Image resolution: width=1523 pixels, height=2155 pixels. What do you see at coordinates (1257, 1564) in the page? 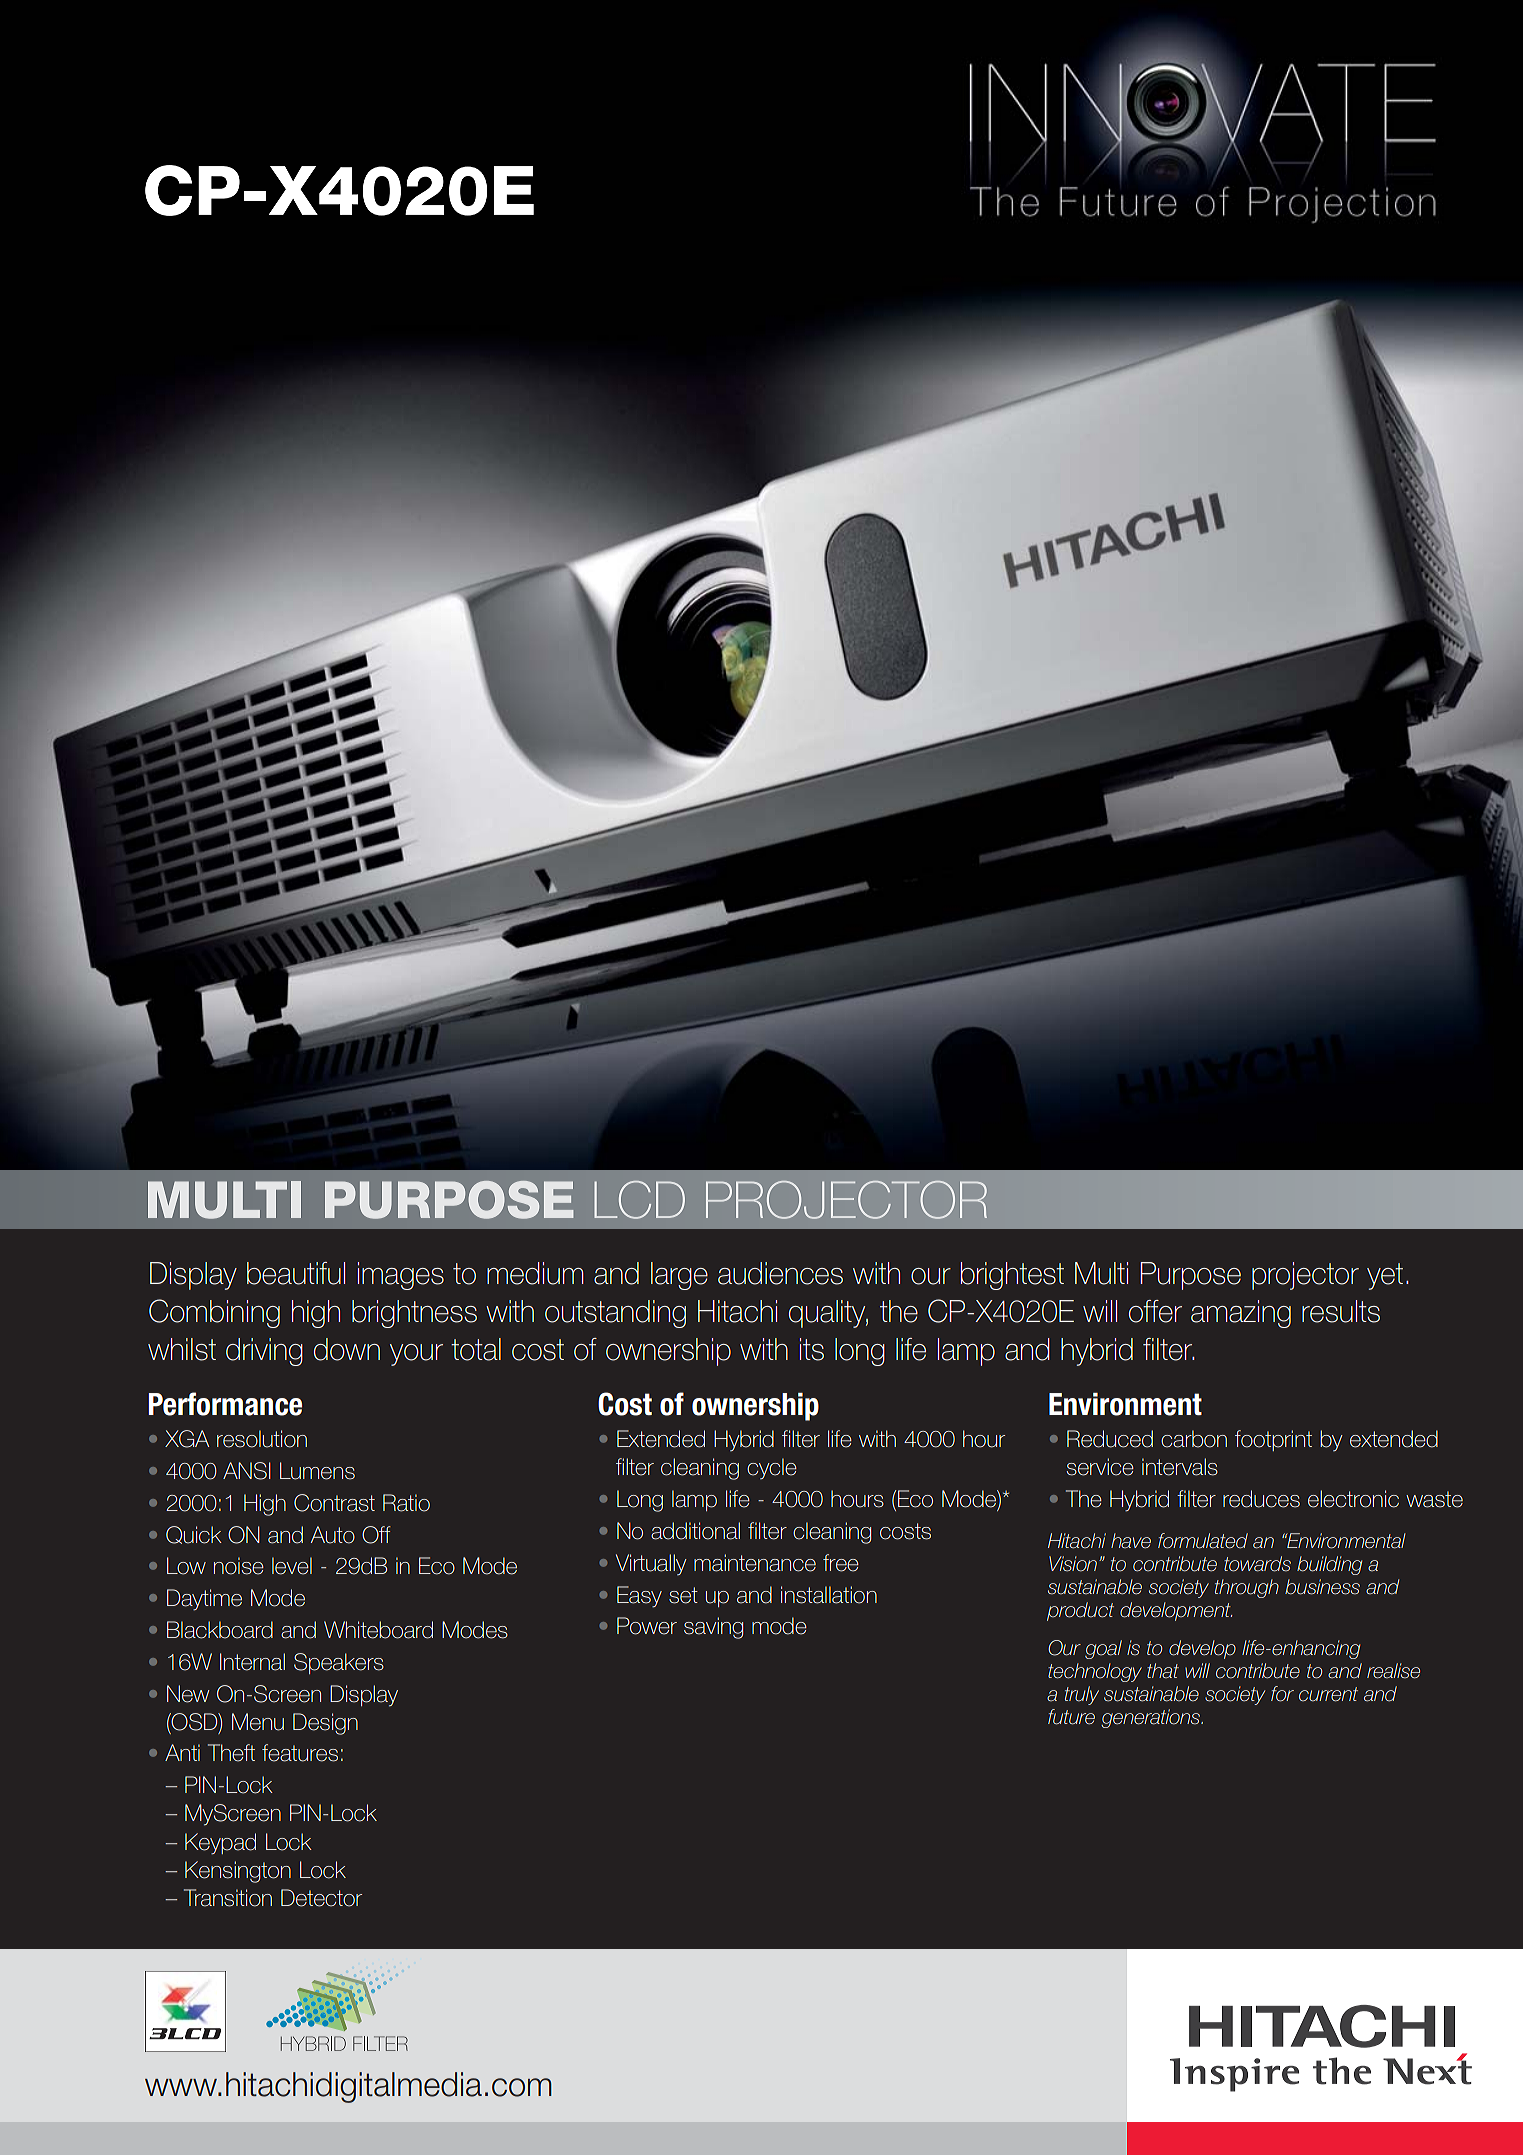
I see `towards` at bounding box center [1257, 1564].
